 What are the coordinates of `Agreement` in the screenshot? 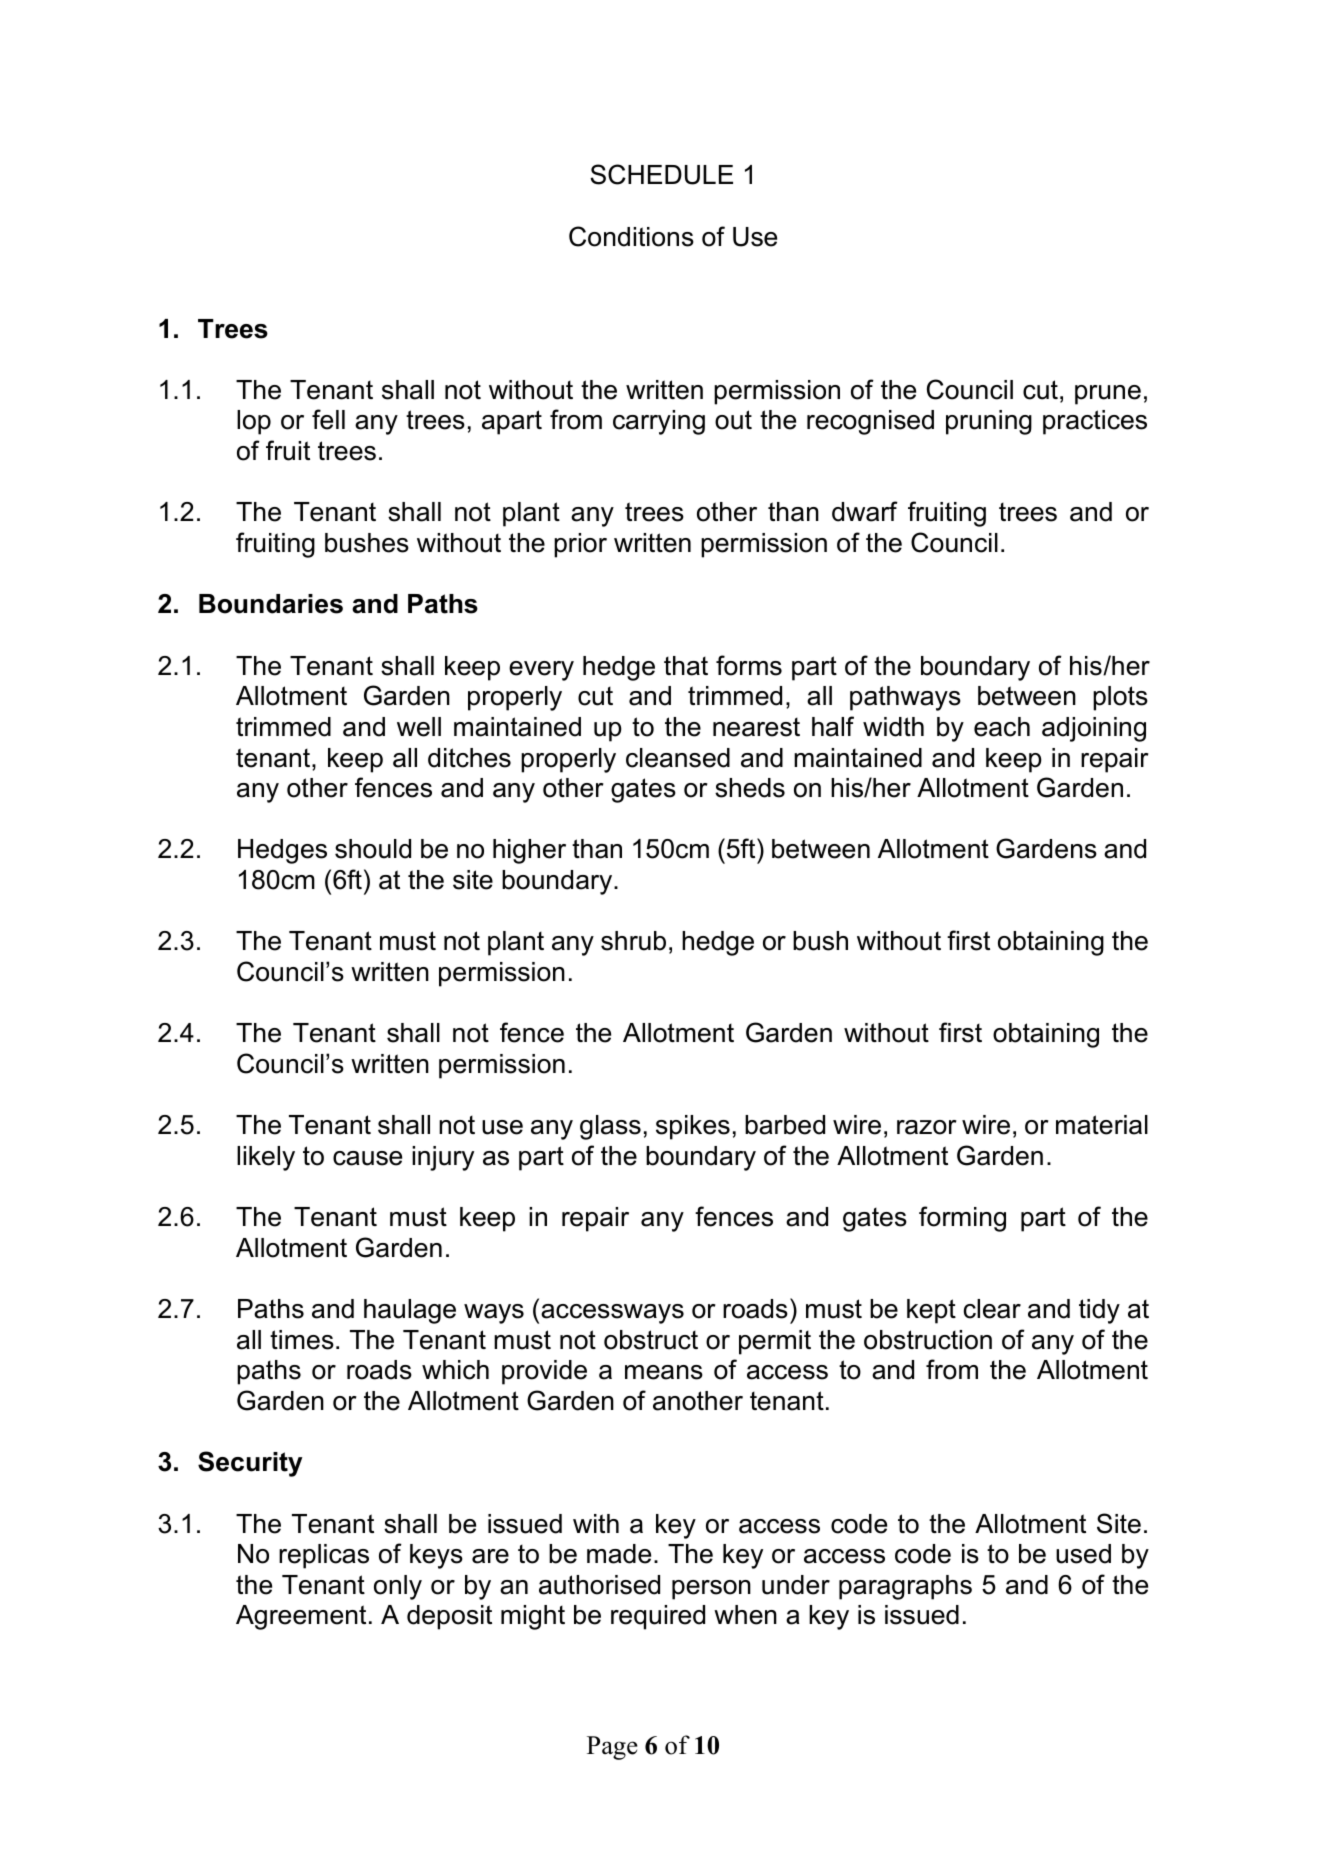 It's located at (301, 1617).
